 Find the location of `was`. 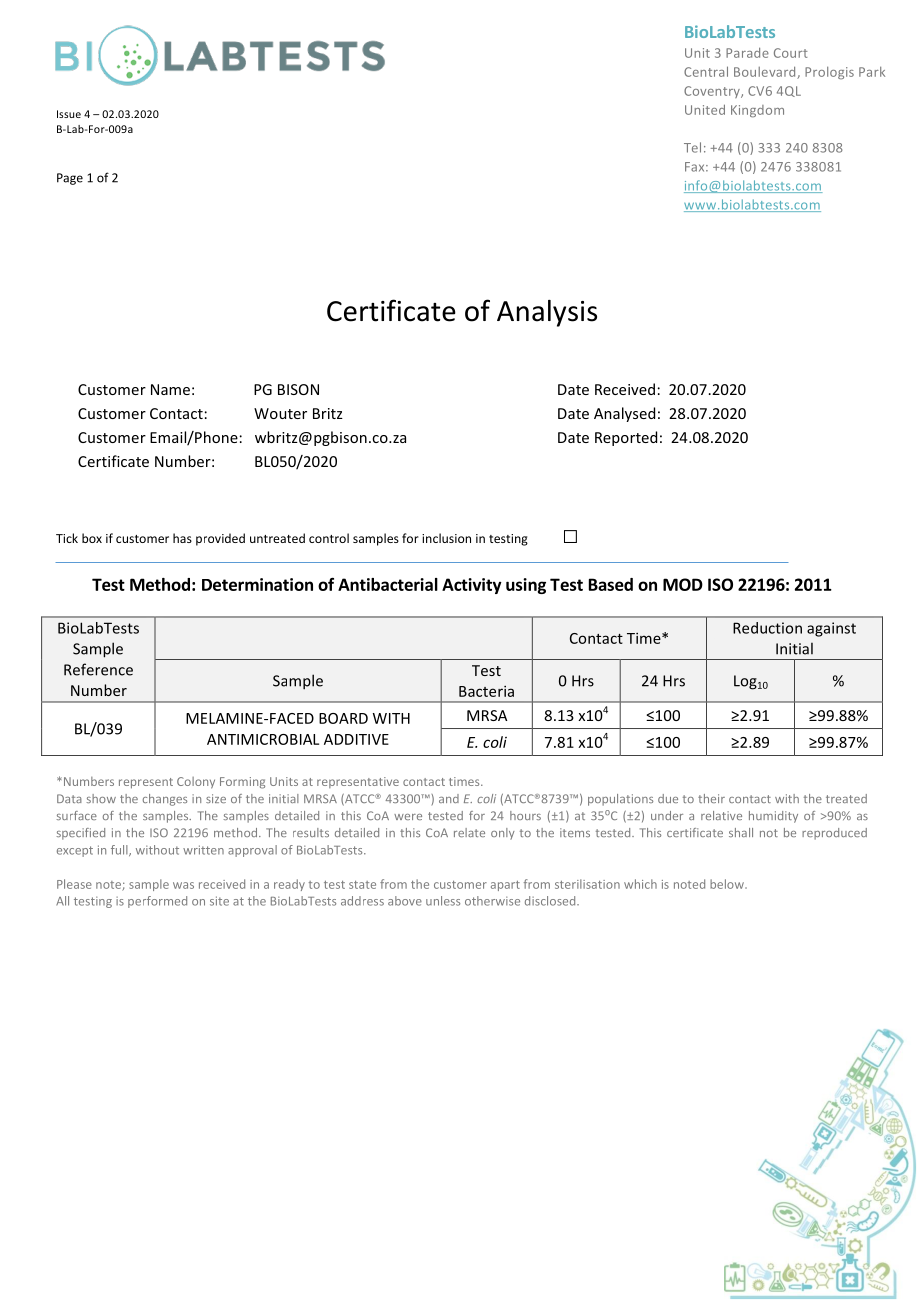

was is located at coordinates (183, 885).
